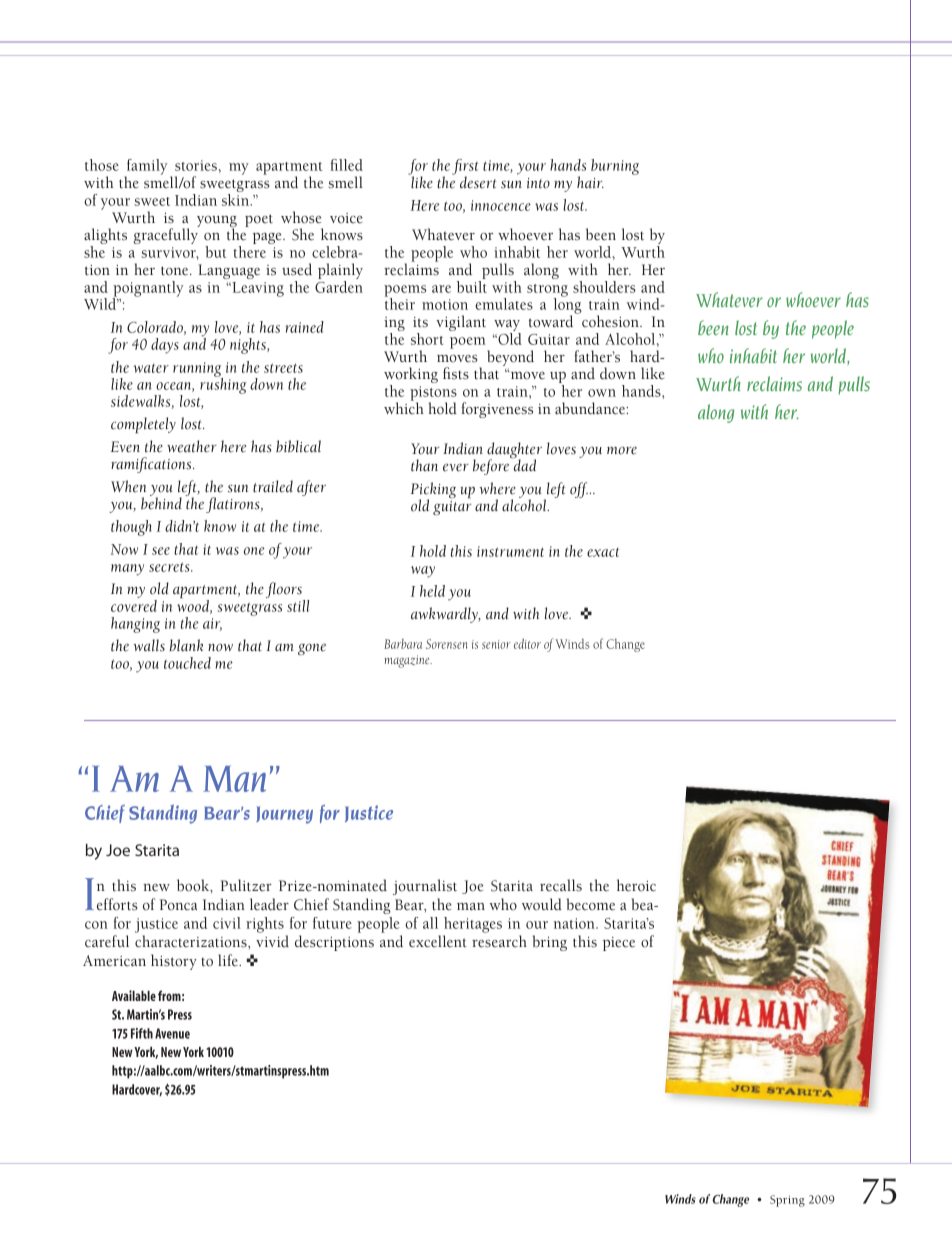  Describe the element at coordinates (172, 1033) in the screenshot. I see `Avenue` at that location.
